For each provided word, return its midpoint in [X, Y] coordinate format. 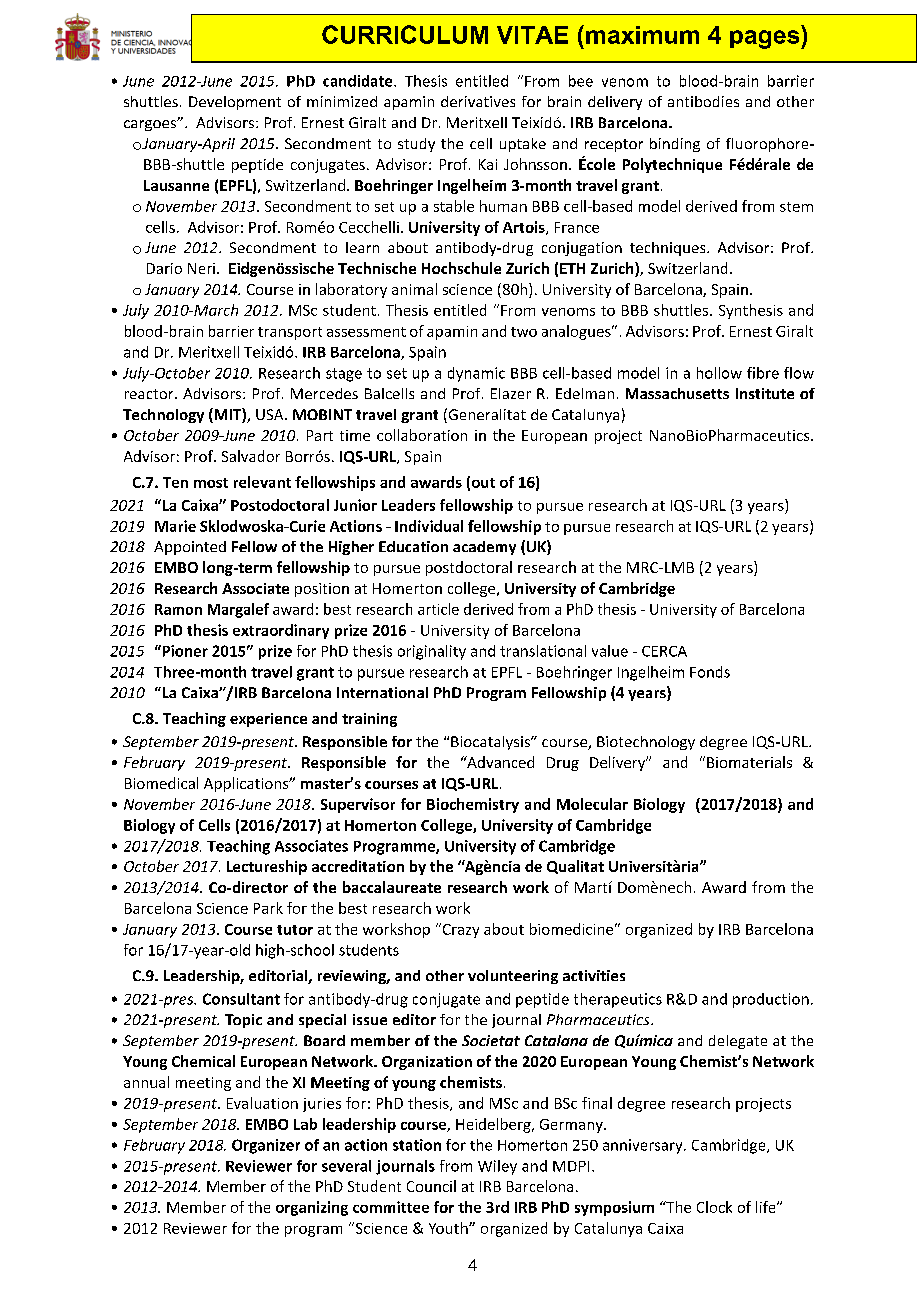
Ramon [178, 609]
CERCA [664, 651]
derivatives [478, 101]
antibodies [703, 101]
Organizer [266, 1146]
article [438, 609]
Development [235, 103]
